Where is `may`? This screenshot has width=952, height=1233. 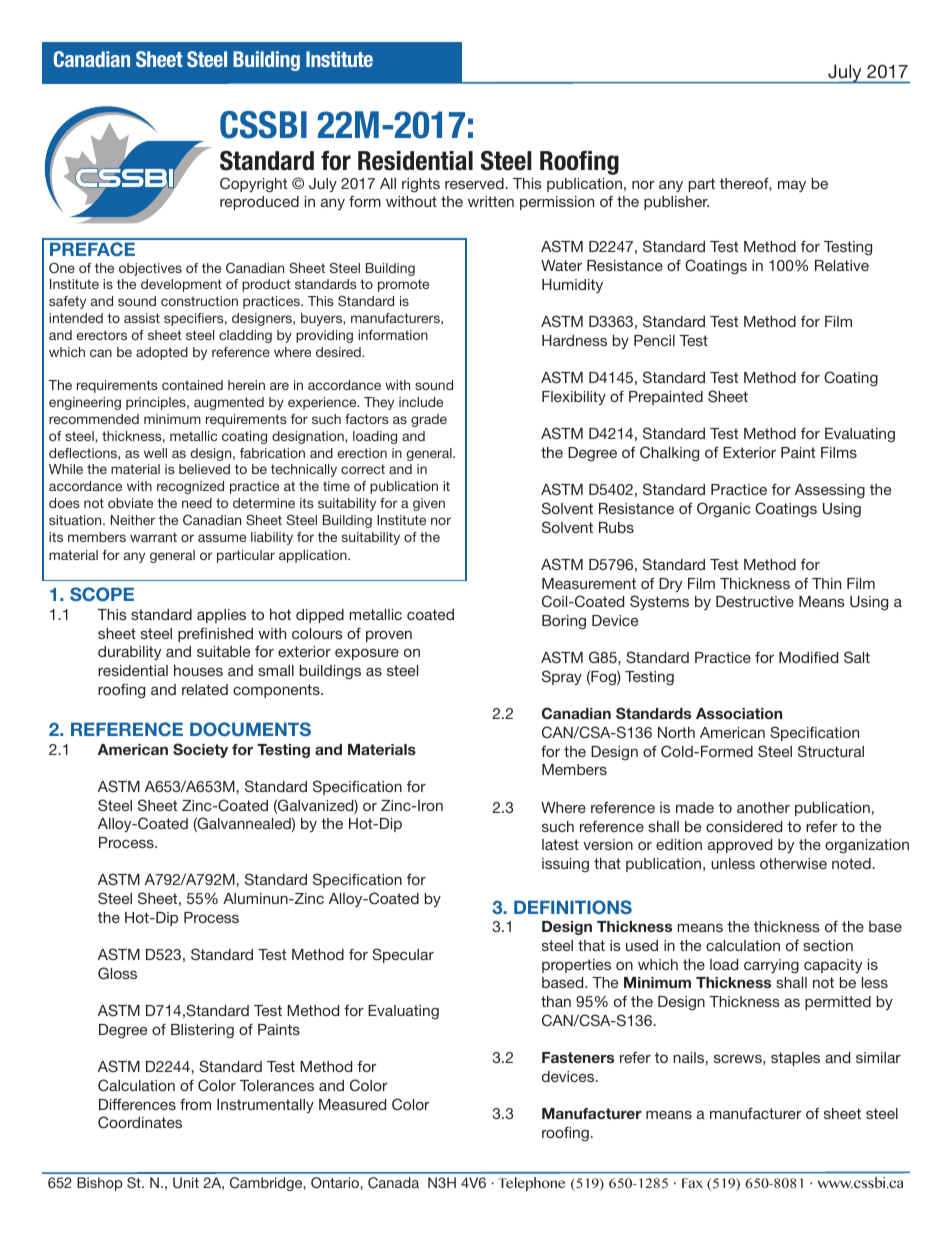
may is located at coordinates (792, 186).
